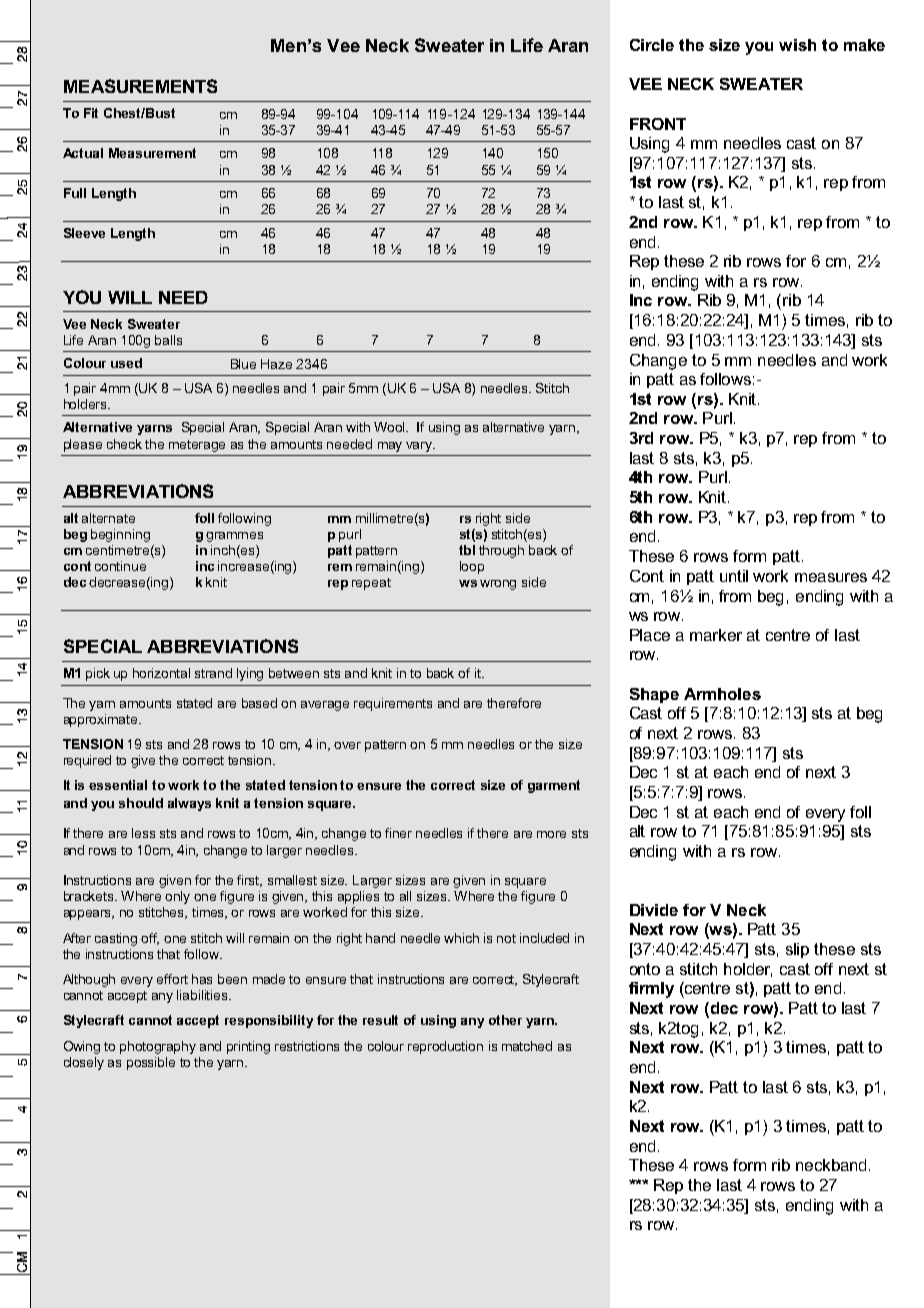 This document has height=1308, width=924. Describe the element at coordinates (276, 364) in the document. I see `Haze` at that location.
